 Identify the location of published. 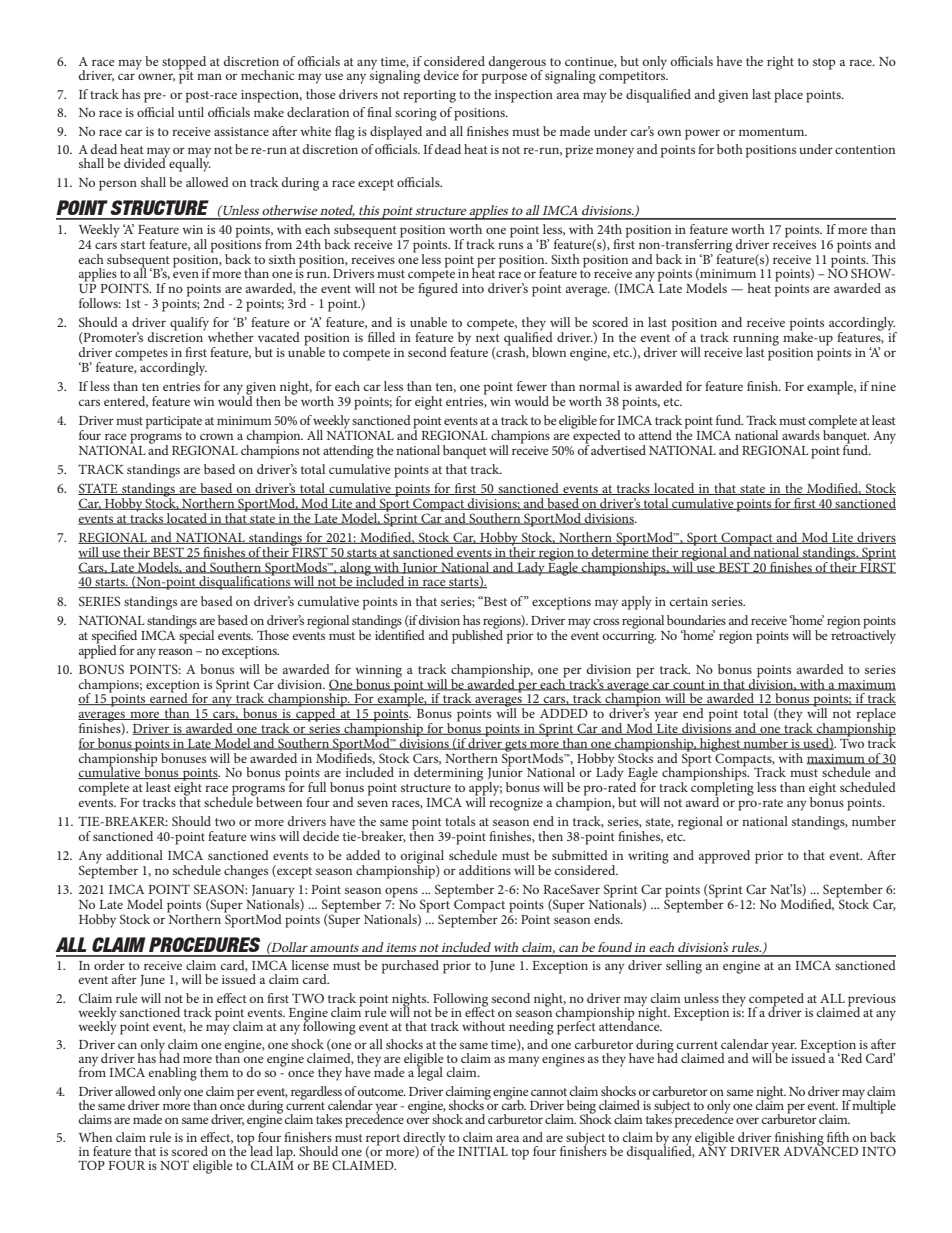
(477, 635).
